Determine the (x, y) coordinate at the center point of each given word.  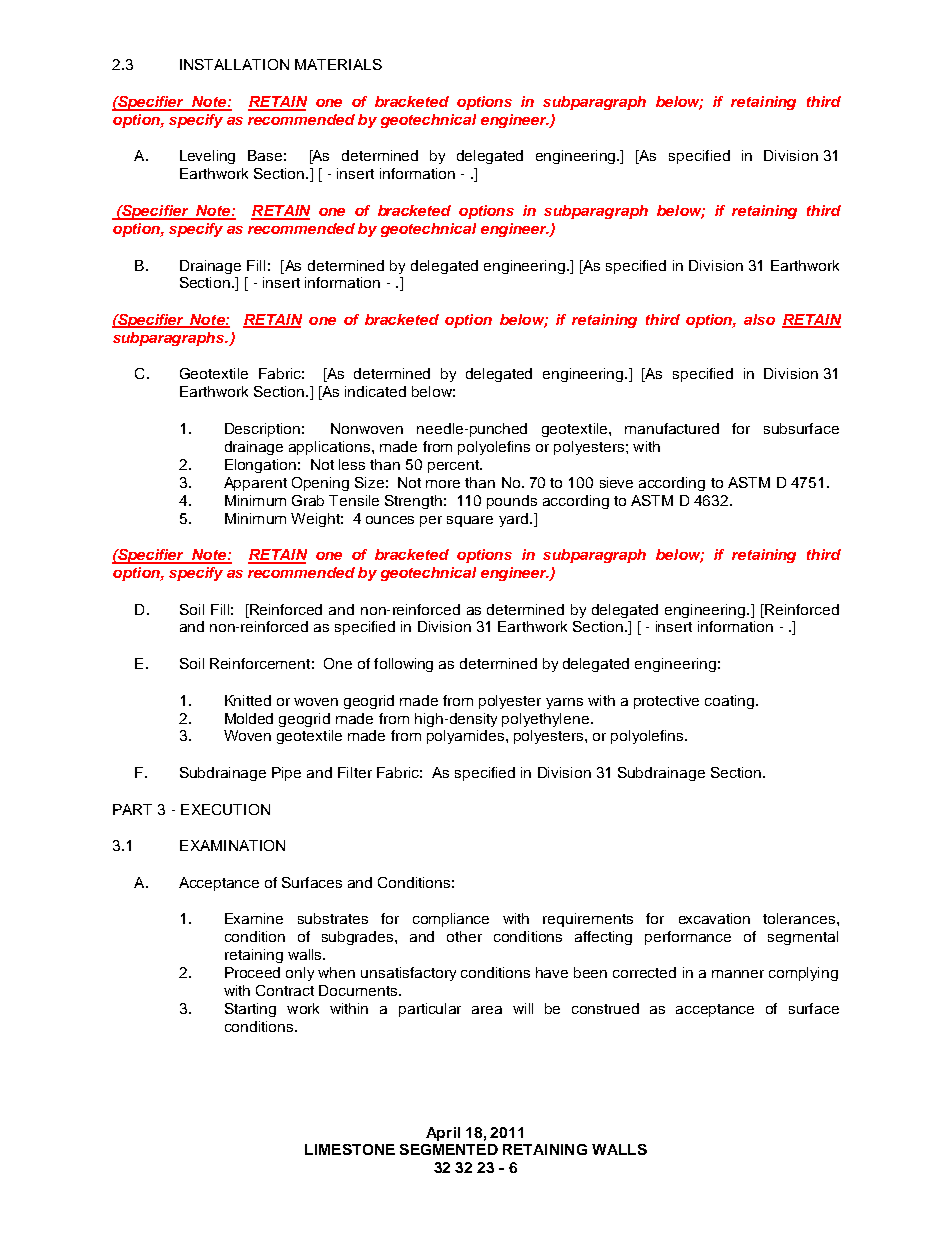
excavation (714, 918)
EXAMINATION (232, 845)
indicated (375, 391)
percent (454, 466)
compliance (451, 920)
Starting (250, 1010)
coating (731, 702)
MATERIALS (338, 64)
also (759, 319)
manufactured (672, 428)
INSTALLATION (234, 64)
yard (515, 520)
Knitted (248, 700)
